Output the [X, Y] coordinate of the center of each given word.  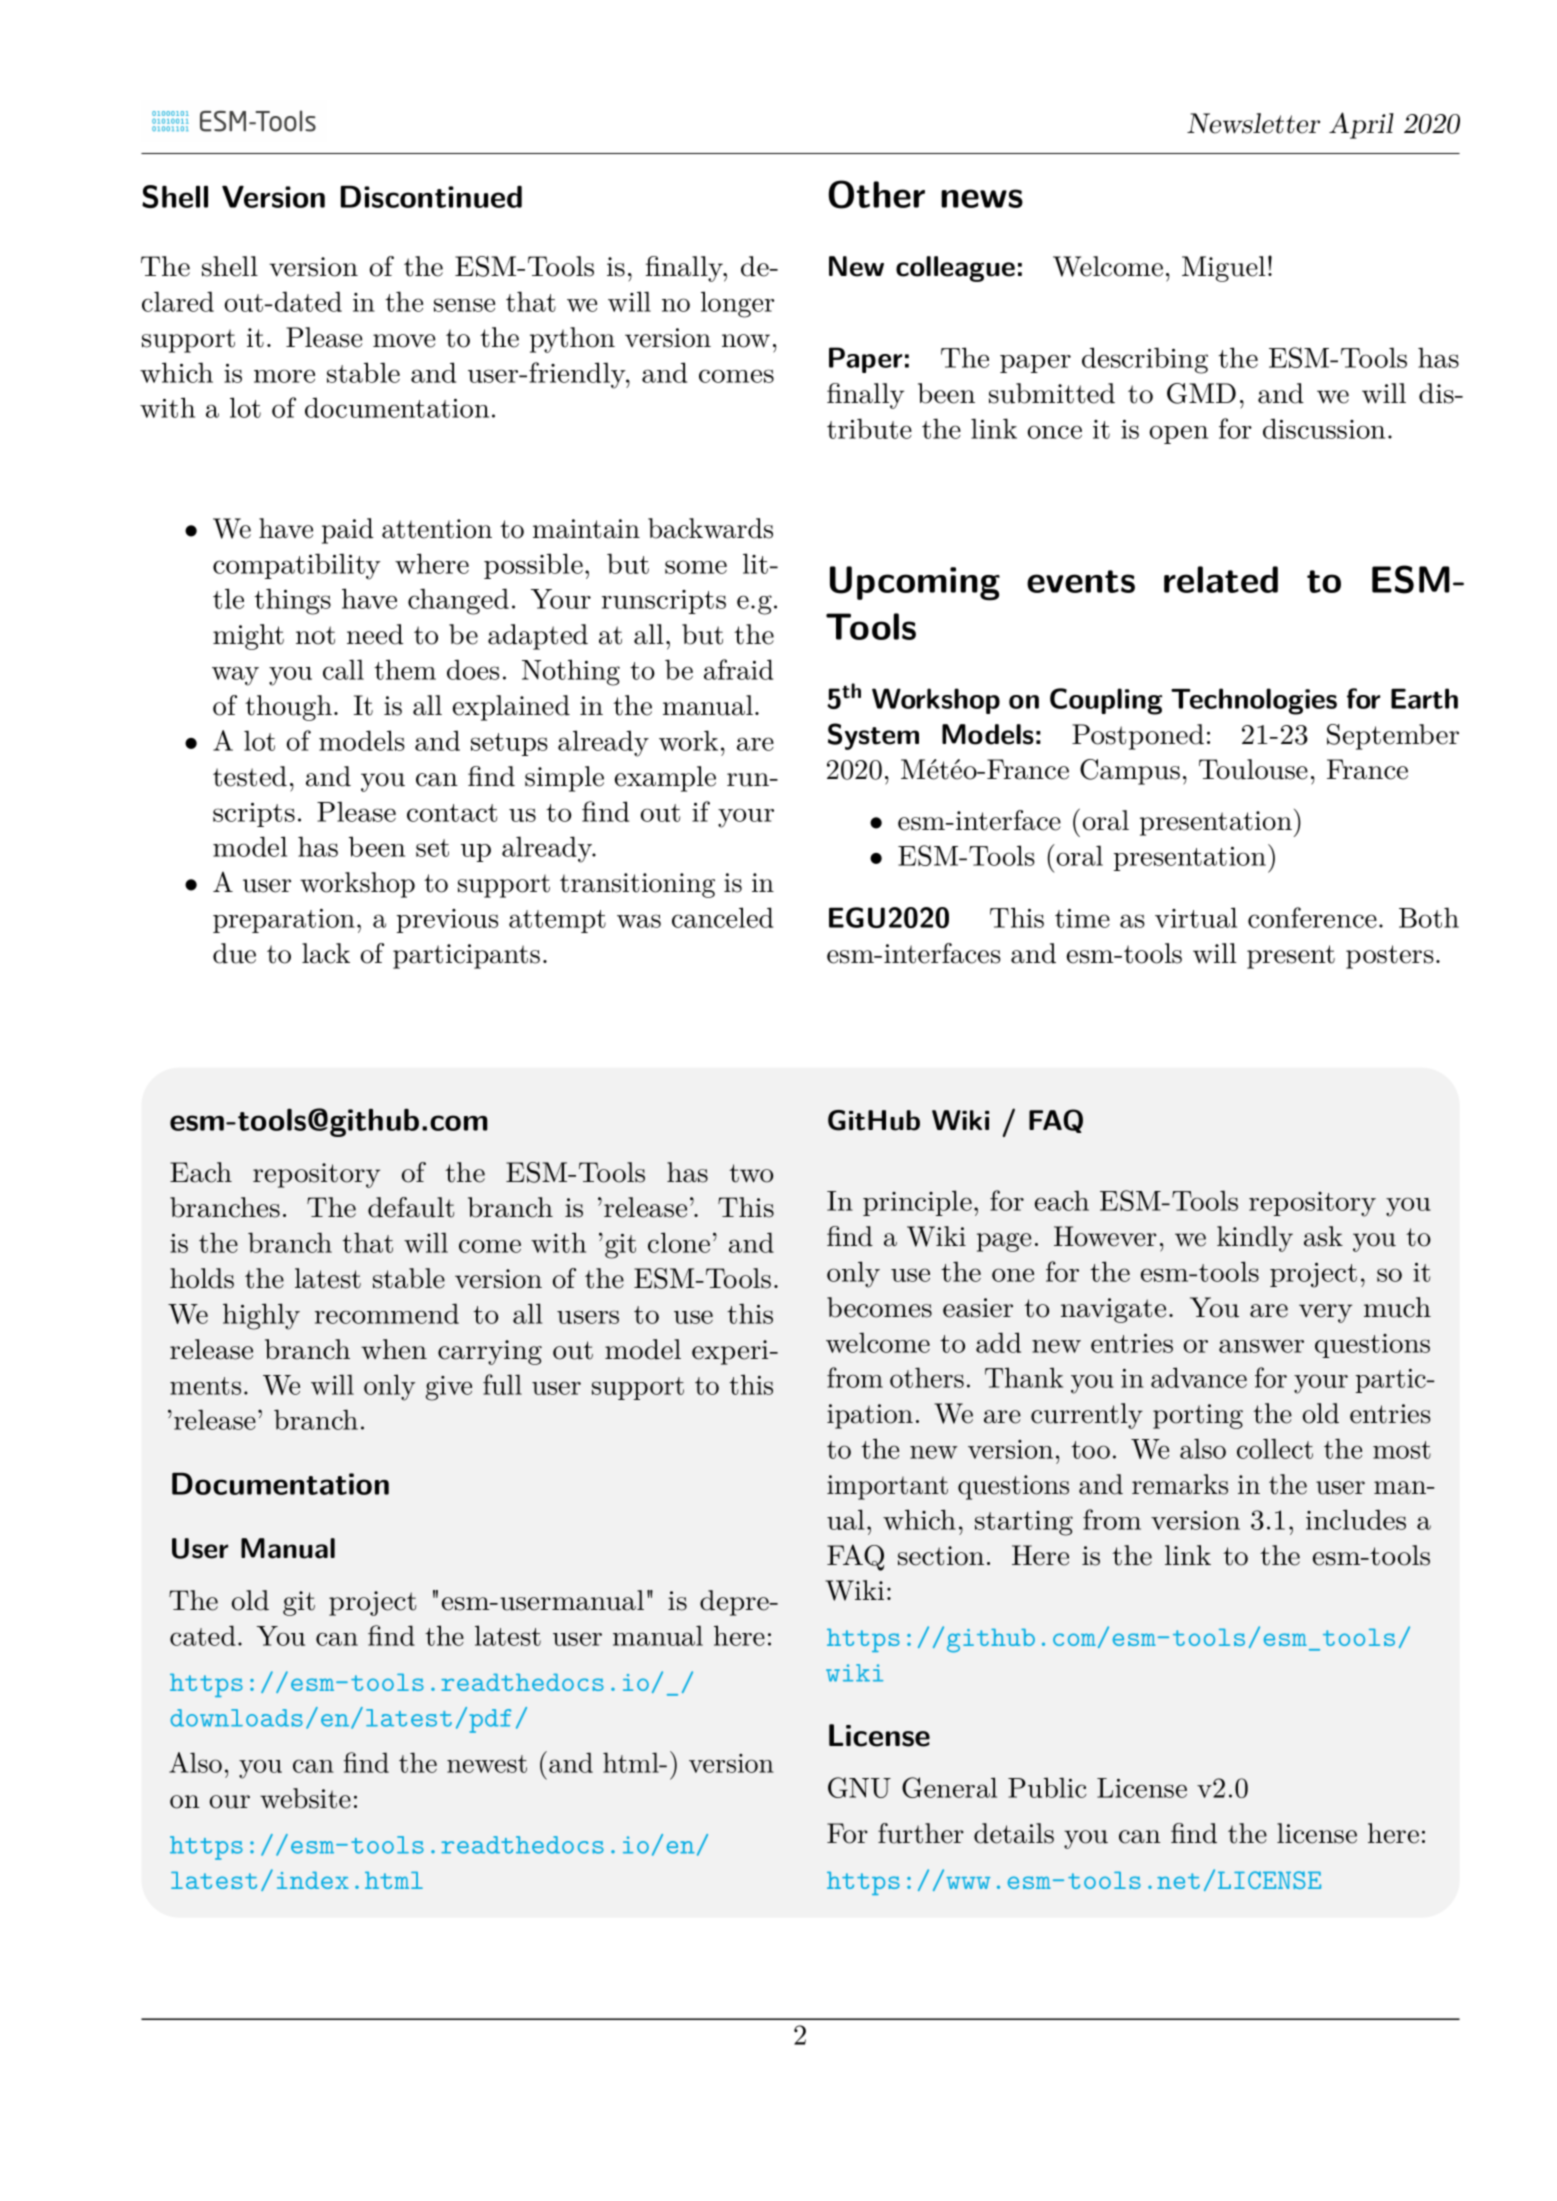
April [1361, 125]
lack [326, 953]
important [887, 1487]
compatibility [297, 566]
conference [1312, 917]
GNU [859, 1787]
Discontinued [431, 197]
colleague [955, 269]
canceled [722, 917]
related [1221, 579]
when [394, 1349]
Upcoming [915, 583]
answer [1261, 1346]
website [305, 1798]
